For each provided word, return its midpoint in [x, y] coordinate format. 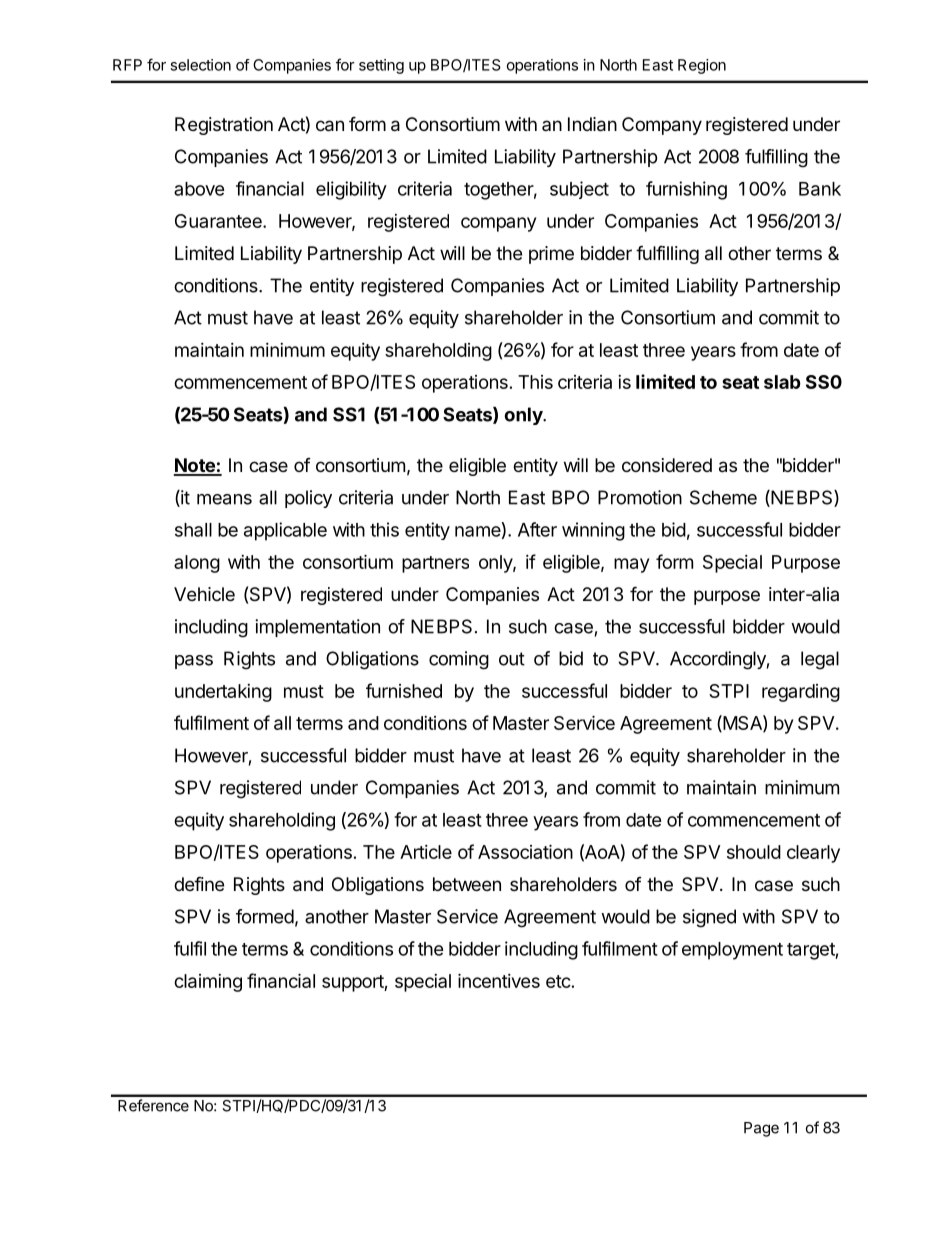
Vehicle [204, 594]
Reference [153, 1105]
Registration [224, 126]
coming [459, 660]
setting [381, 66]
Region [702, 66]
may [631, 565]
